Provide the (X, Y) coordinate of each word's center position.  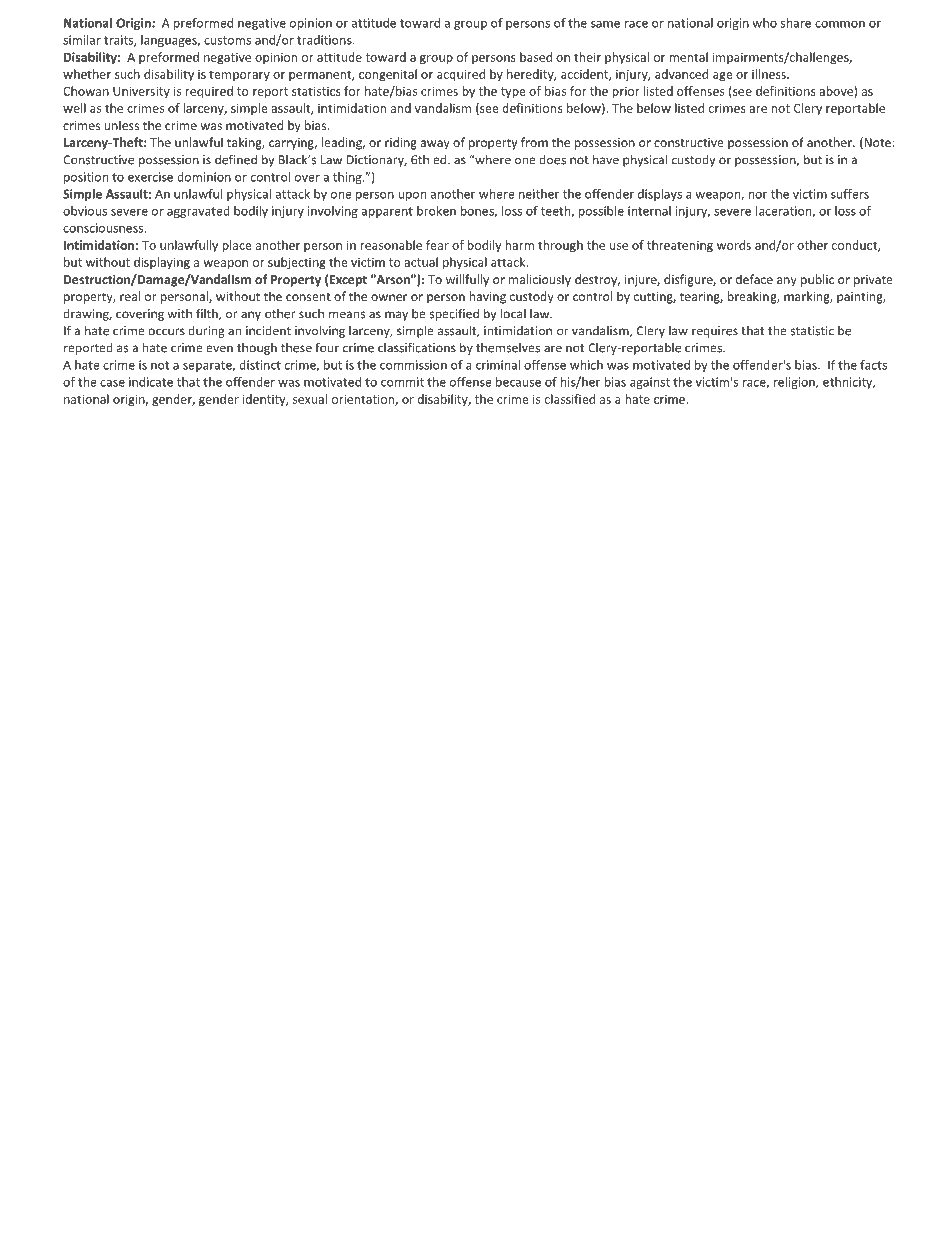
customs (227, 40)
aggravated (198, 212)
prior (626, 92)
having (487, 297)
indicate (151, 382)
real (130, 296)
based (536, 57)
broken (436, 211)
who (764, 23)
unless (121, 125)
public (817, 280)
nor (757, 195)
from (534, 142)
